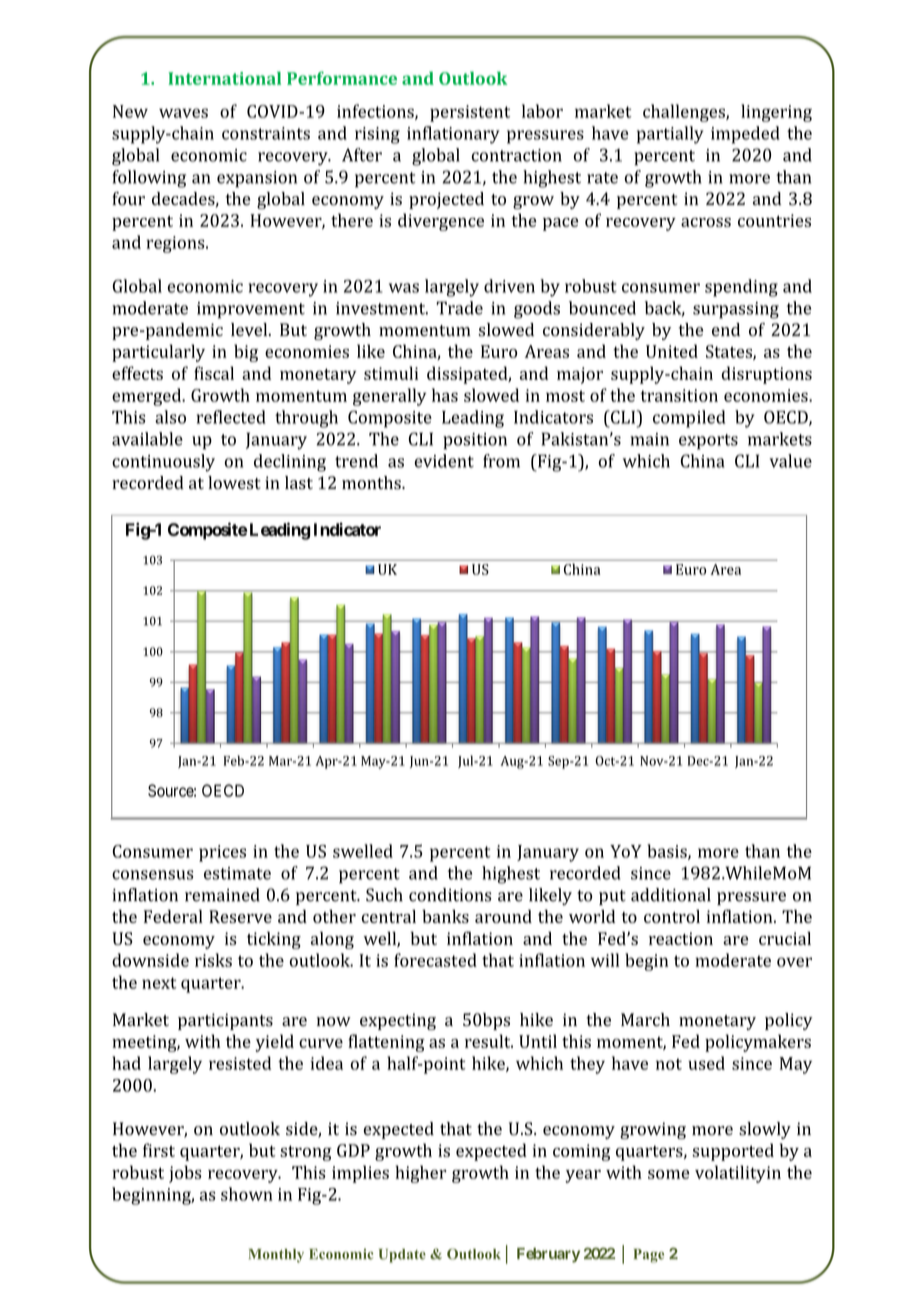 The height and width of the page is (1307, 924). I want to click on conditions, so click(450, 895).
